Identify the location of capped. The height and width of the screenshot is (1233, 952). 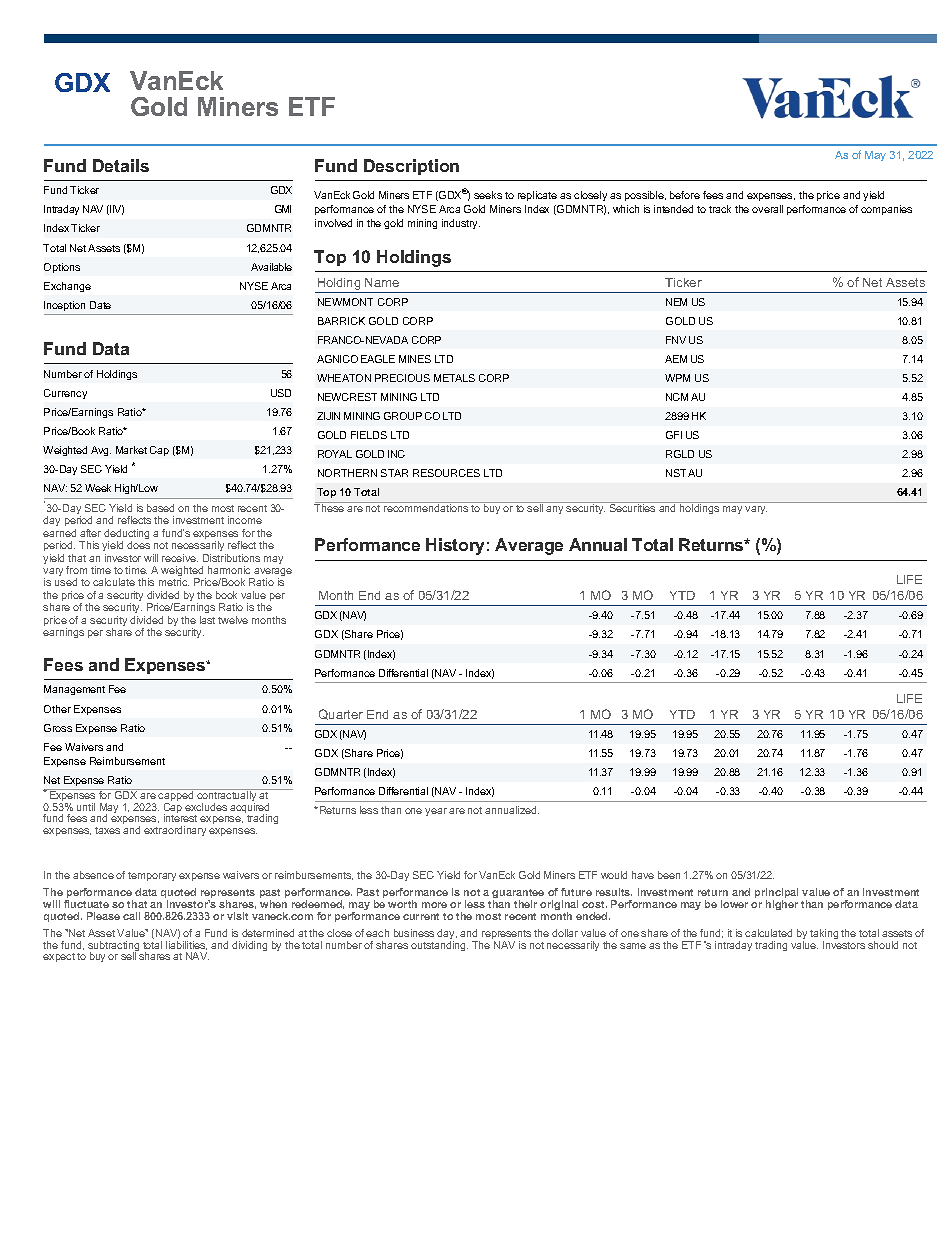
(176, 796).
